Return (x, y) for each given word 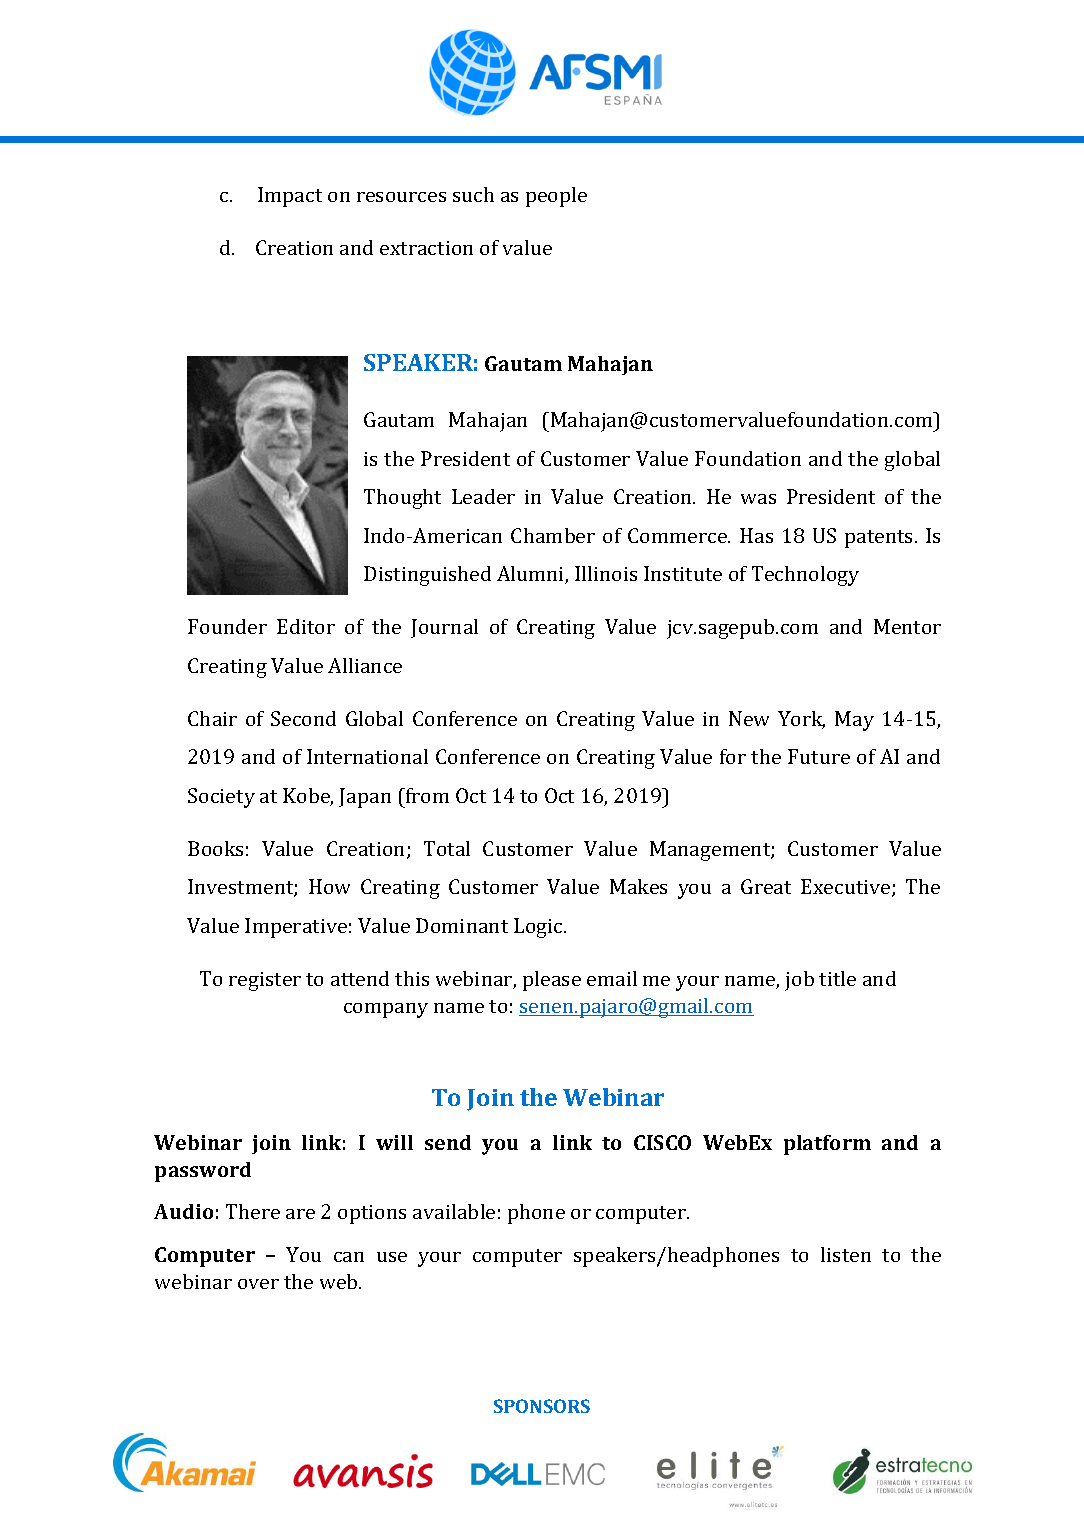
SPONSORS (542, 1406)
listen (846, 1254)
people (556, 197)
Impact (290, 197)
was (758, 499)
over (258, 1284)
